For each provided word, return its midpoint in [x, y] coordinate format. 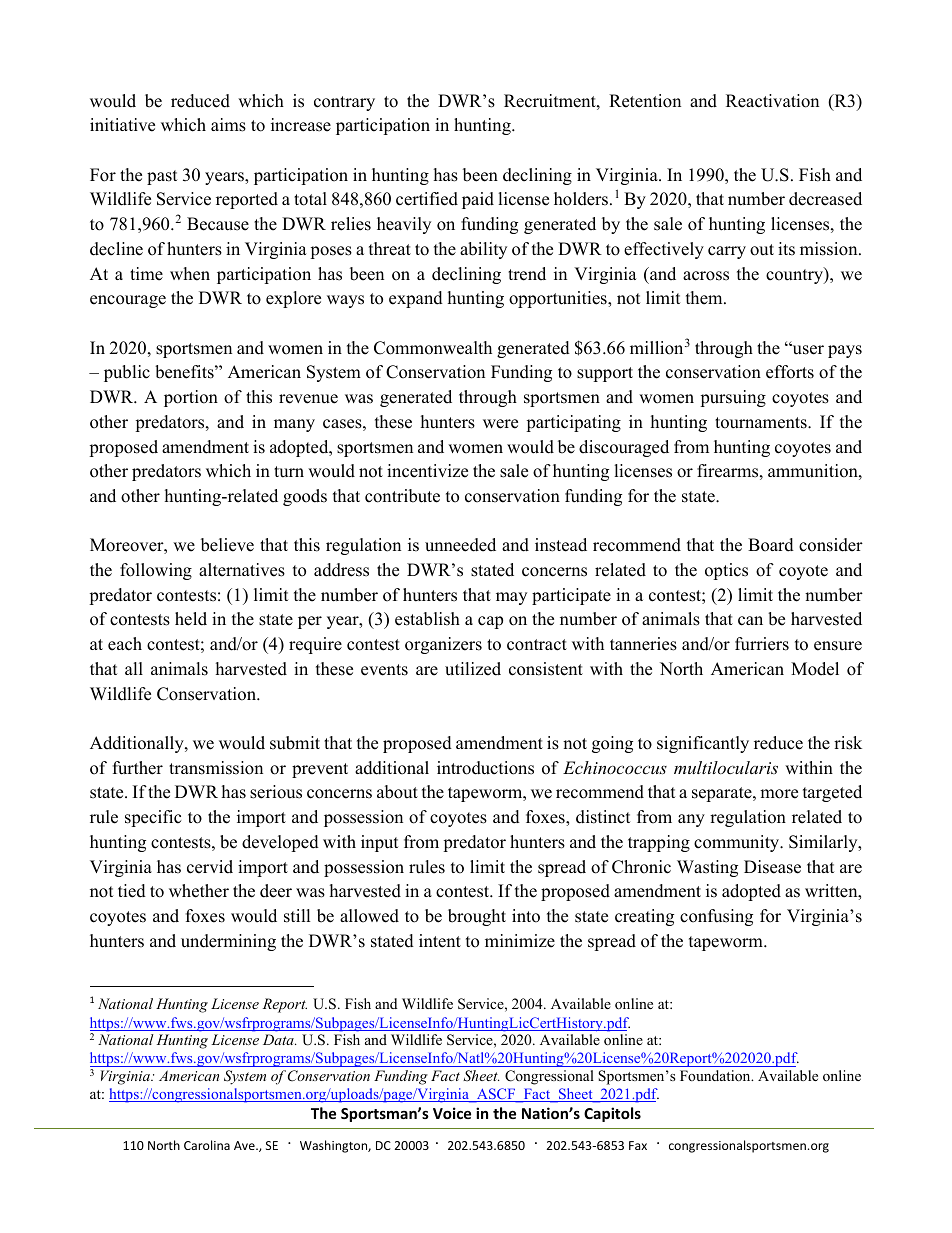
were [500, 424]
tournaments [762, 423]
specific [153, 818]
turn [289, 472]
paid [478, 200]
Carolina [207, 1145]
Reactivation [772, 101]
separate [723, 794]
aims [228, 125]
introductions [485, 768]
